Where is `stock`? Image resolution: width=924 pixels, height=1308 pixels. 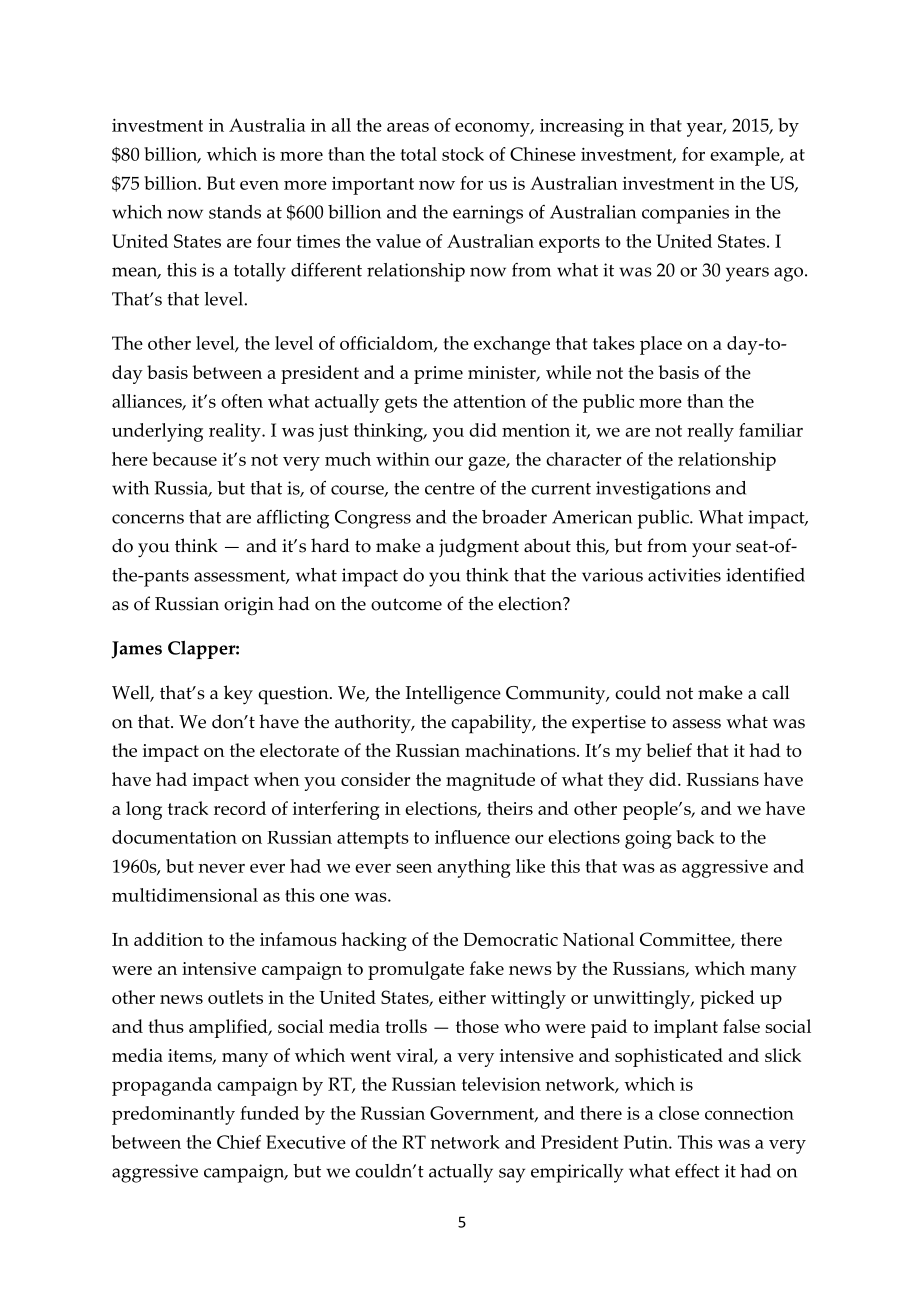
stock is located at coordinates (463, 154).
